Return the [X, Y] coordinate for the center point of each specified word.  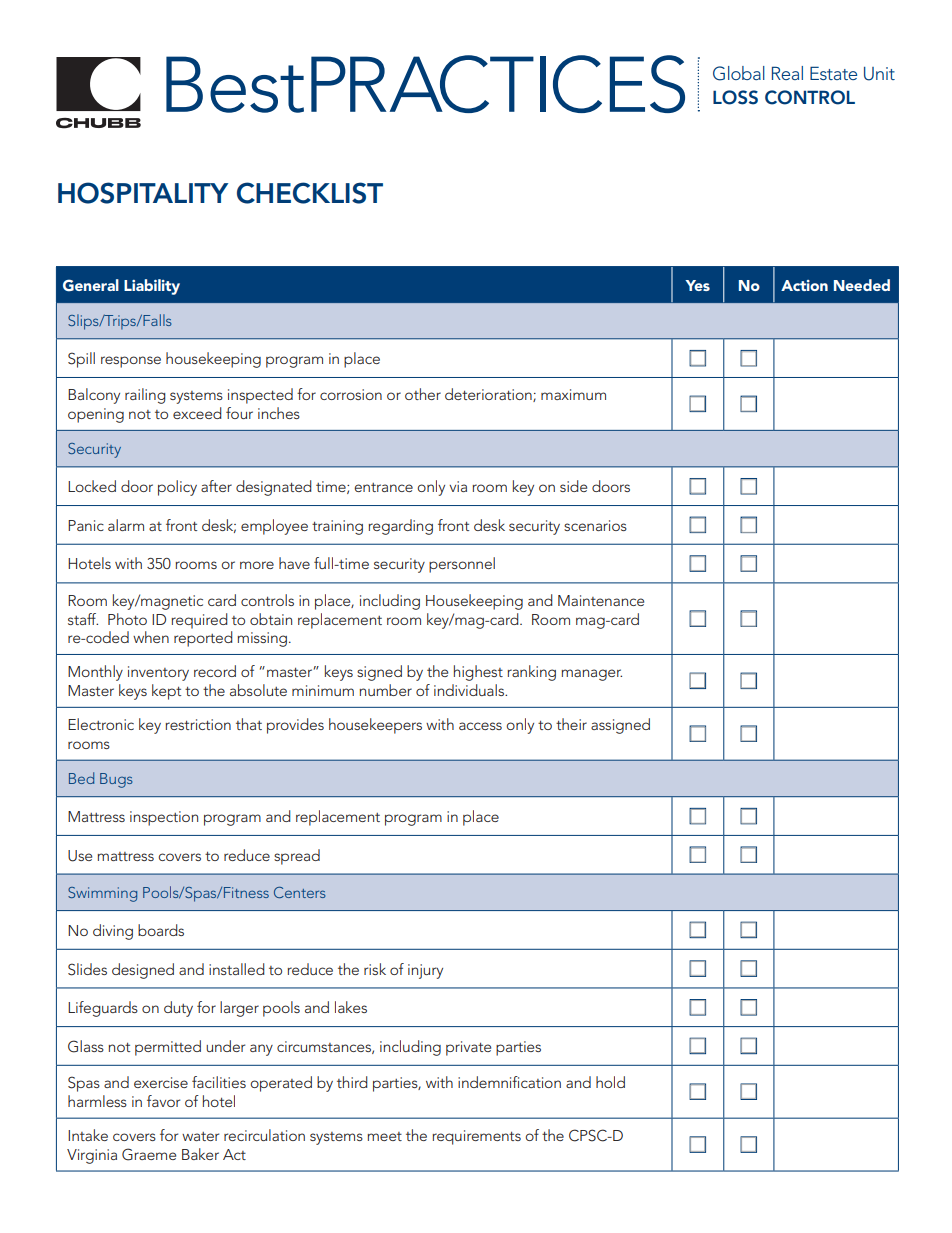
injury [425, 971]
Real [787, 73]
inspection [164, 818]
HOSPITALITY [143, 193]
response [131, 362]
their [571, 724]
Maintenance [601, 600]
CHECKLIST [310, 193]
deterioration [489, 395]
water [200, 1136]
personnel [462, 565]
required [199, 621]
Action [804, 285]
